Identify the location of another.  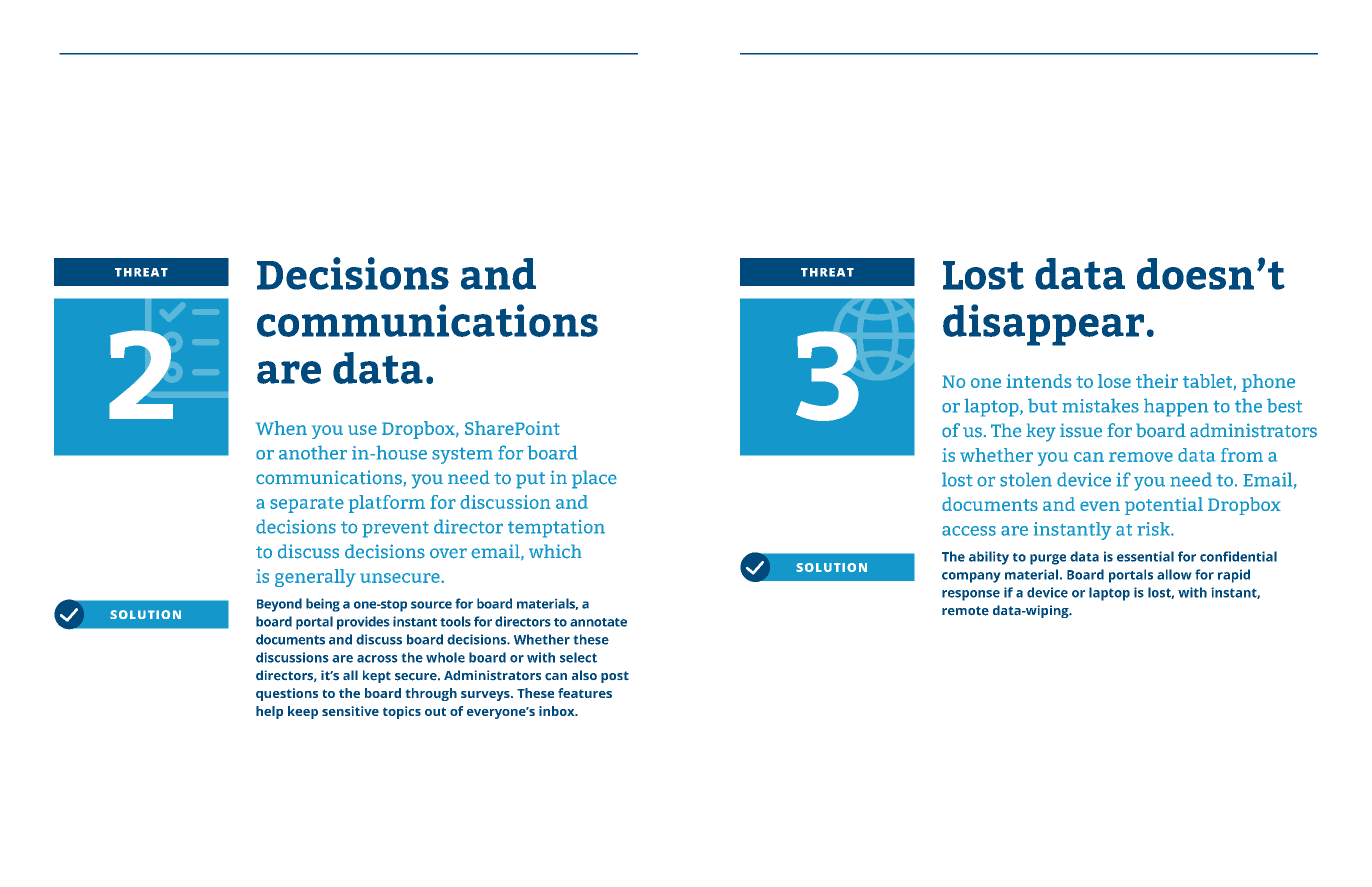
(313, 452).
